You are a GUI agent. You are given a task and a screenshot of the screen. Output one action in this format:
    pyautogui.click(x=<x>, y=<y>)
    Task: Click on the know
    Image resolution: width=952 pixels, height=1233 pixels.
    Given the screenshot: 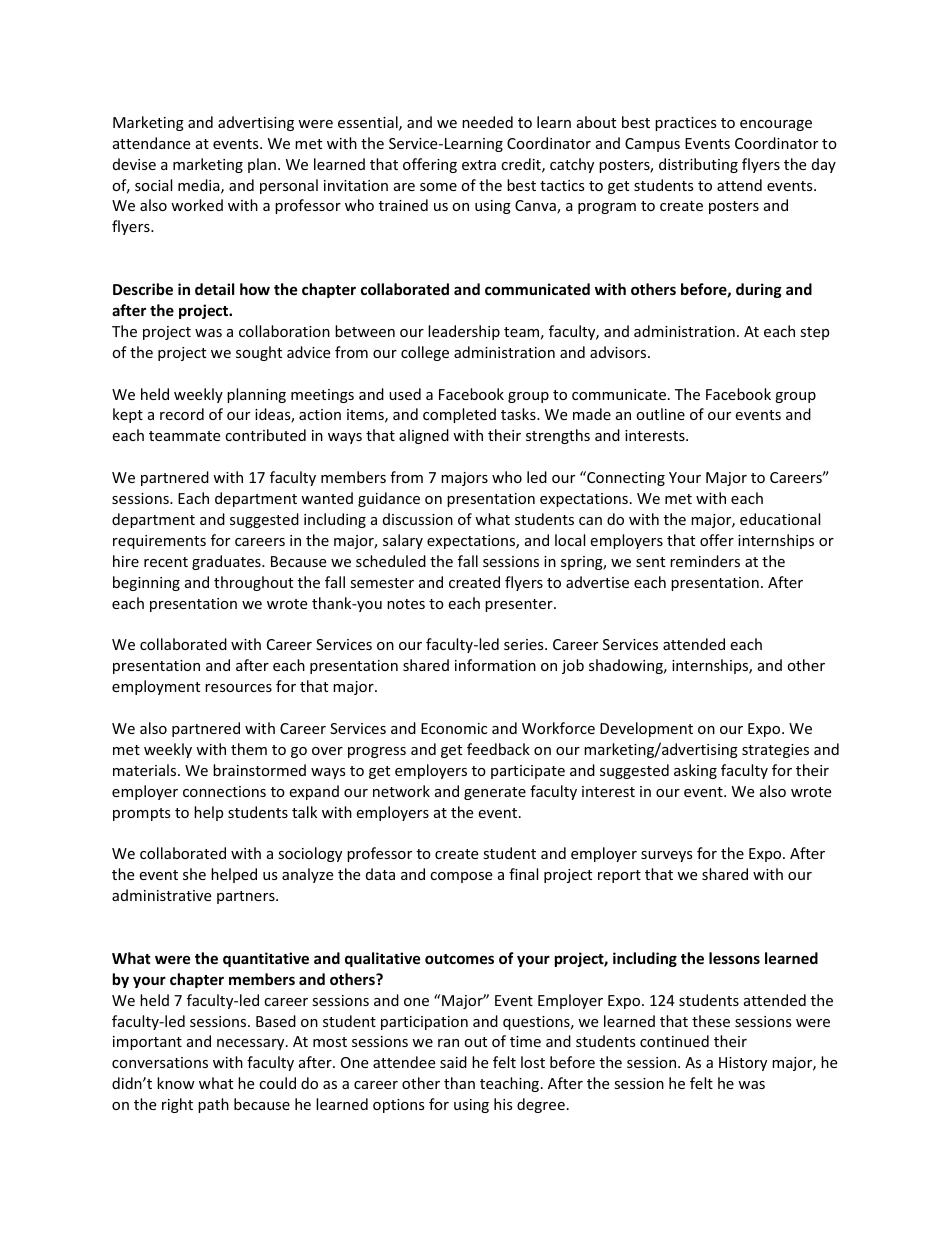 What is the action you would take?
    pyautogui.click(x=176, y=1083)
